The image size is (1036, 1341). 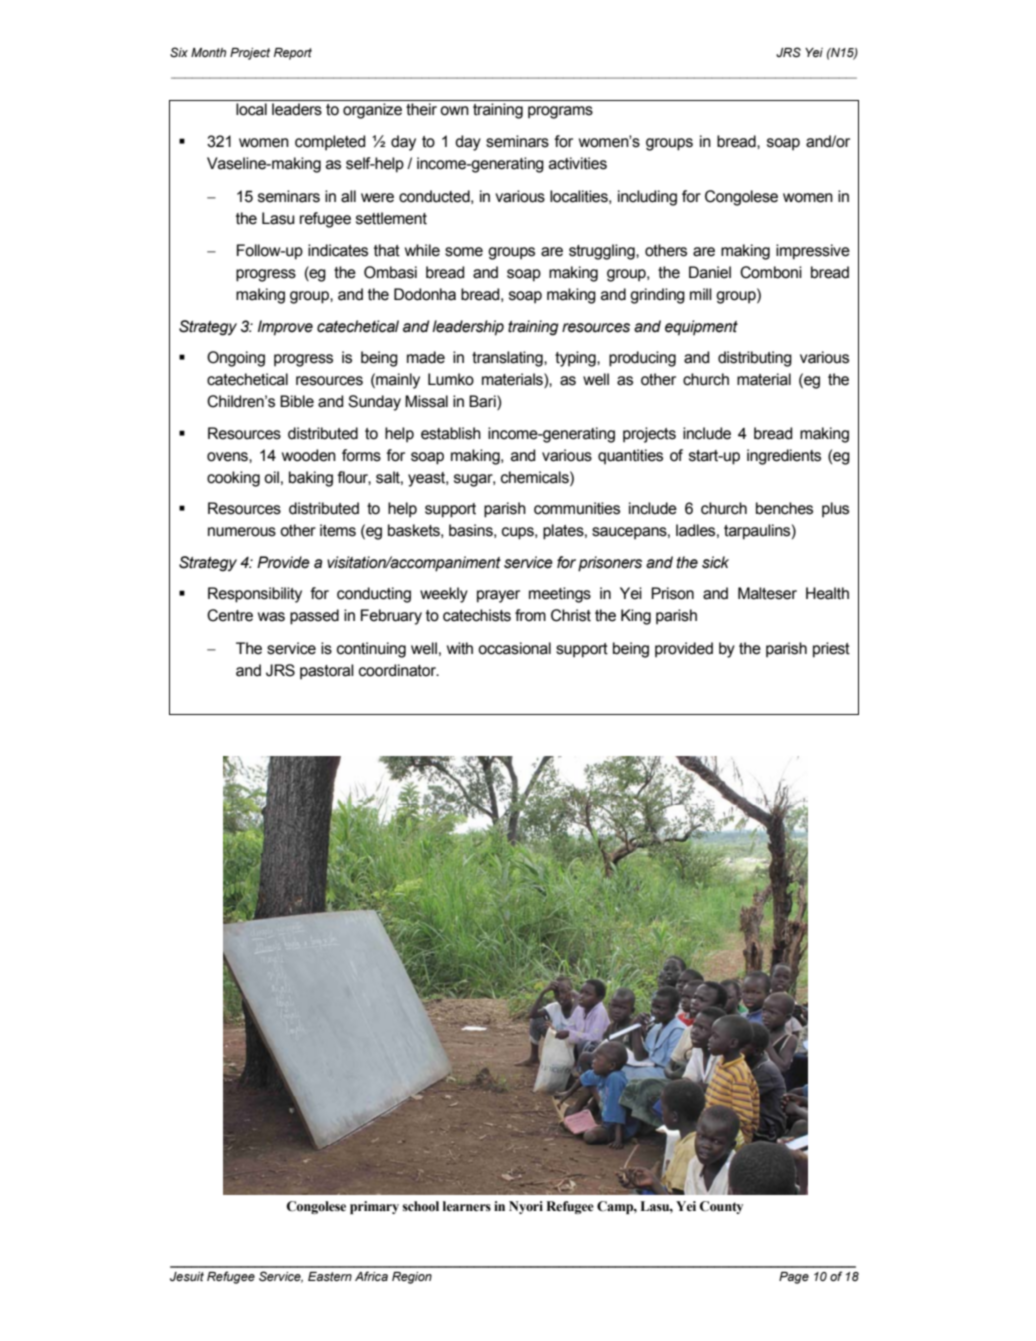 What do you see at coordinates (271, 617) in the image?
I see `was` at bounding box center [271, 617].
